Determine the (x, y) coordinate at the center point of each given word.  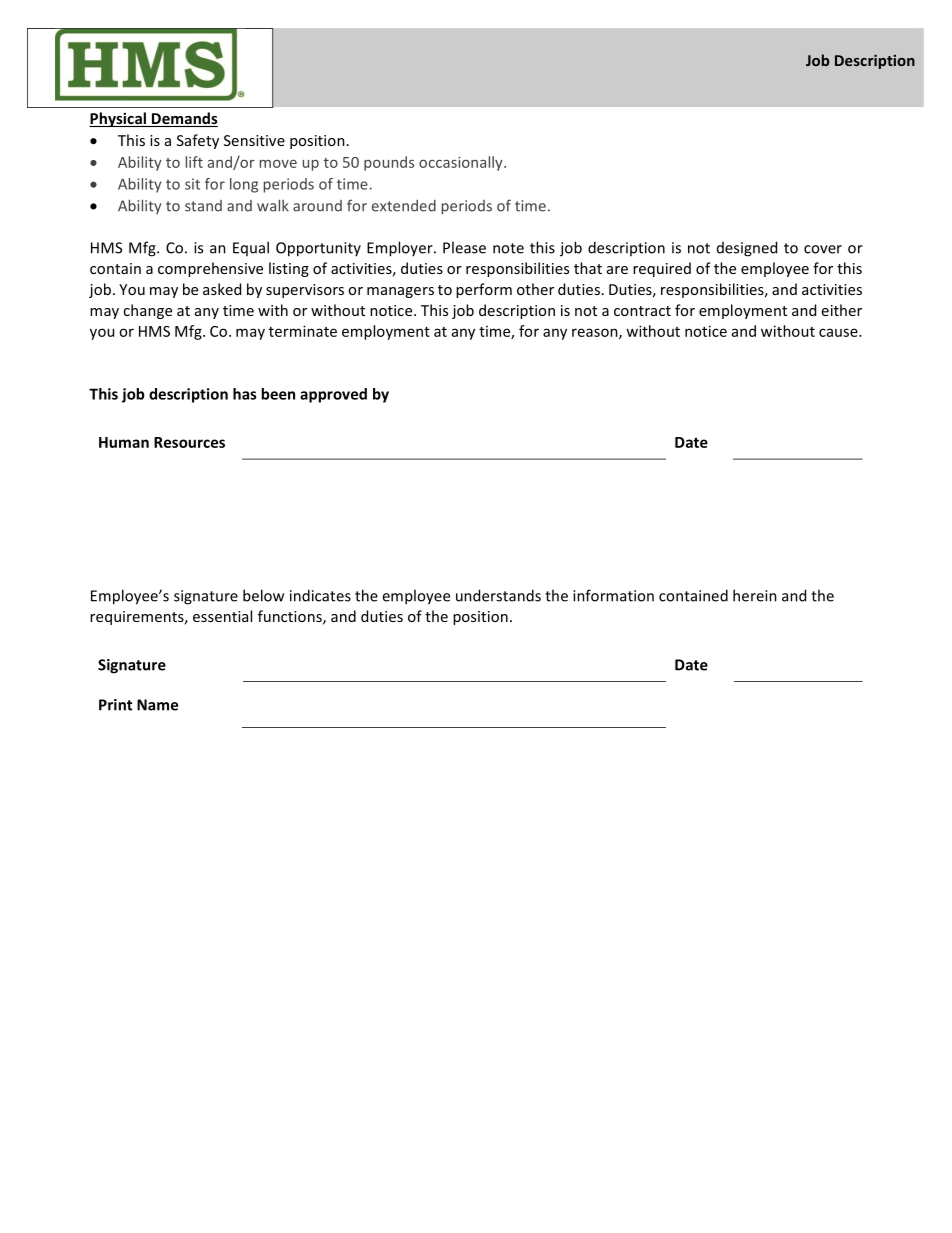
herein (755, 595)
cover (823, 249)
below (263, 595)
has (244, 394)
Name (157, 705)
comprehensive (210, 269)
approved (333, 395)
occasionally (462, 163)
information (613, 595)
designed (747, 249)
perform (484, 290)
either (842, 310)
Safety (198, 141)
